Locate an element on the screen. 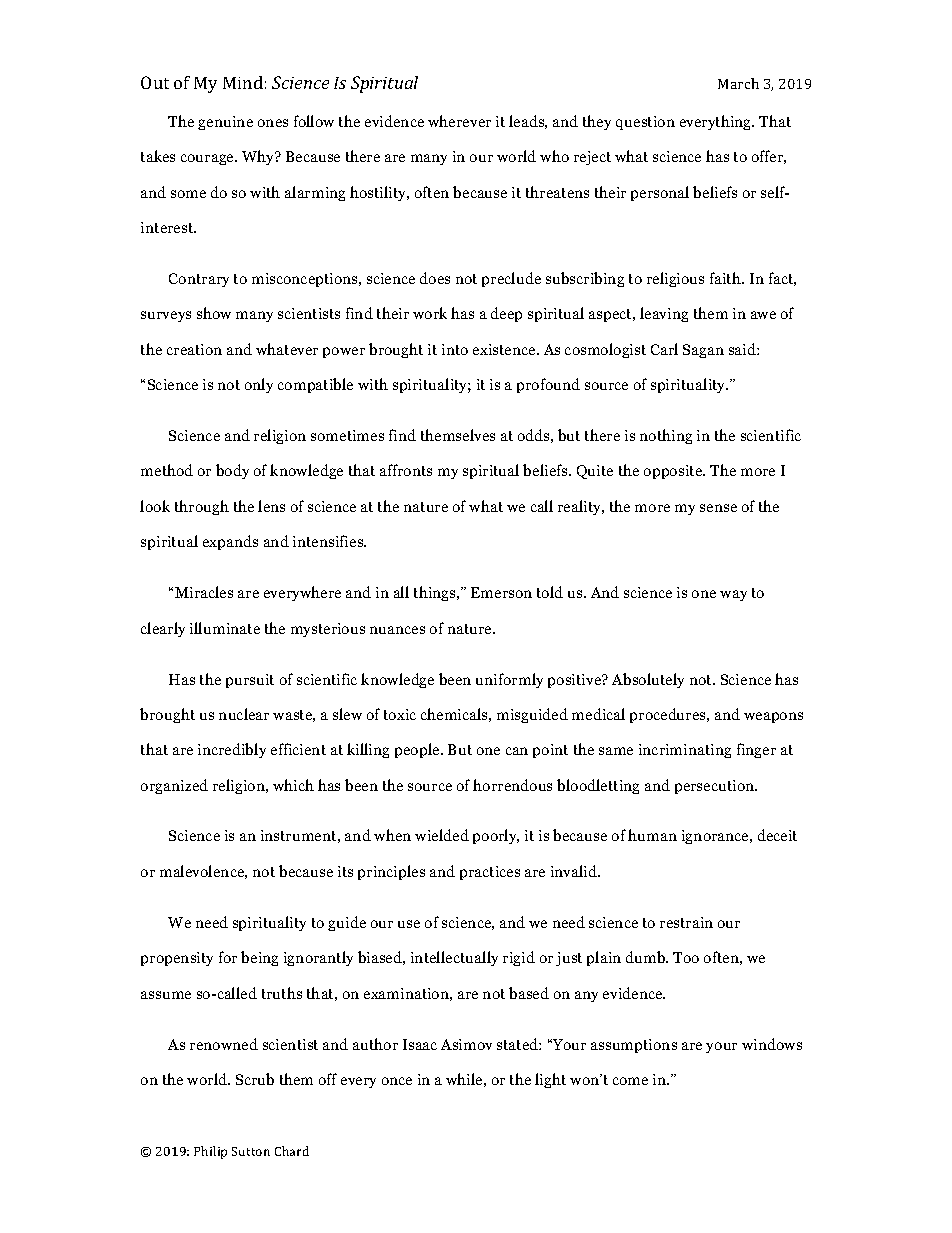 Image resolution: width=952 pixels, height=1233 pixels. Sutton is located at coordinates (251, 1151).
